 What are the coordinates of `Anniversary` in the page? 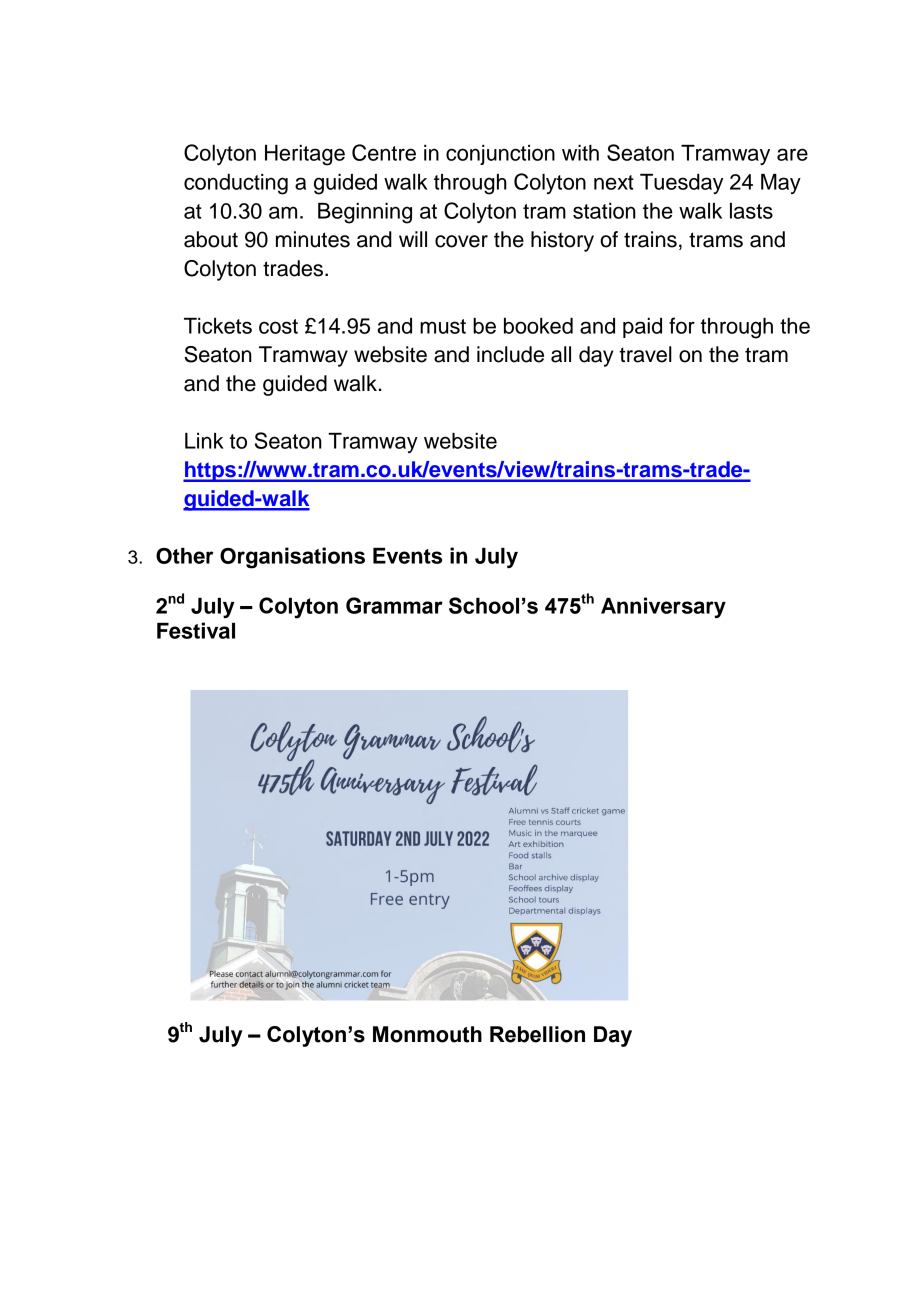 It's located at (663, 607).
